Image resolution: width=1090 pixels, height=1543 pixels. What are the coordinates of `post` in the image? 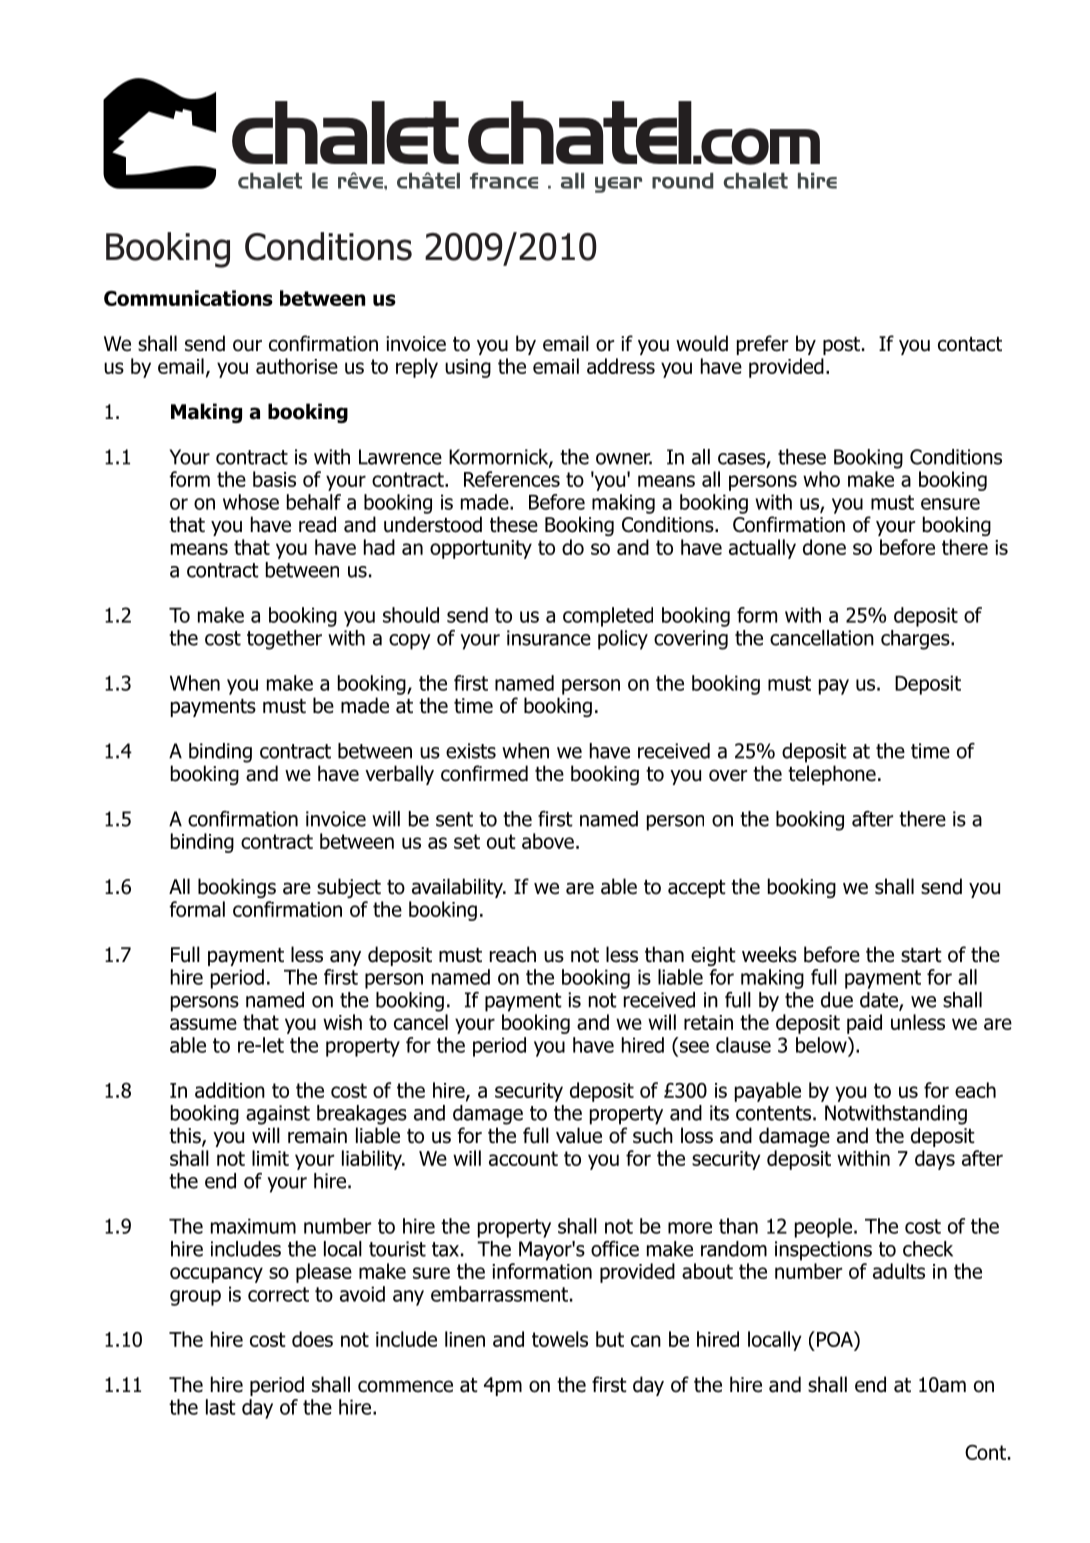 It's located at (841, 346).
